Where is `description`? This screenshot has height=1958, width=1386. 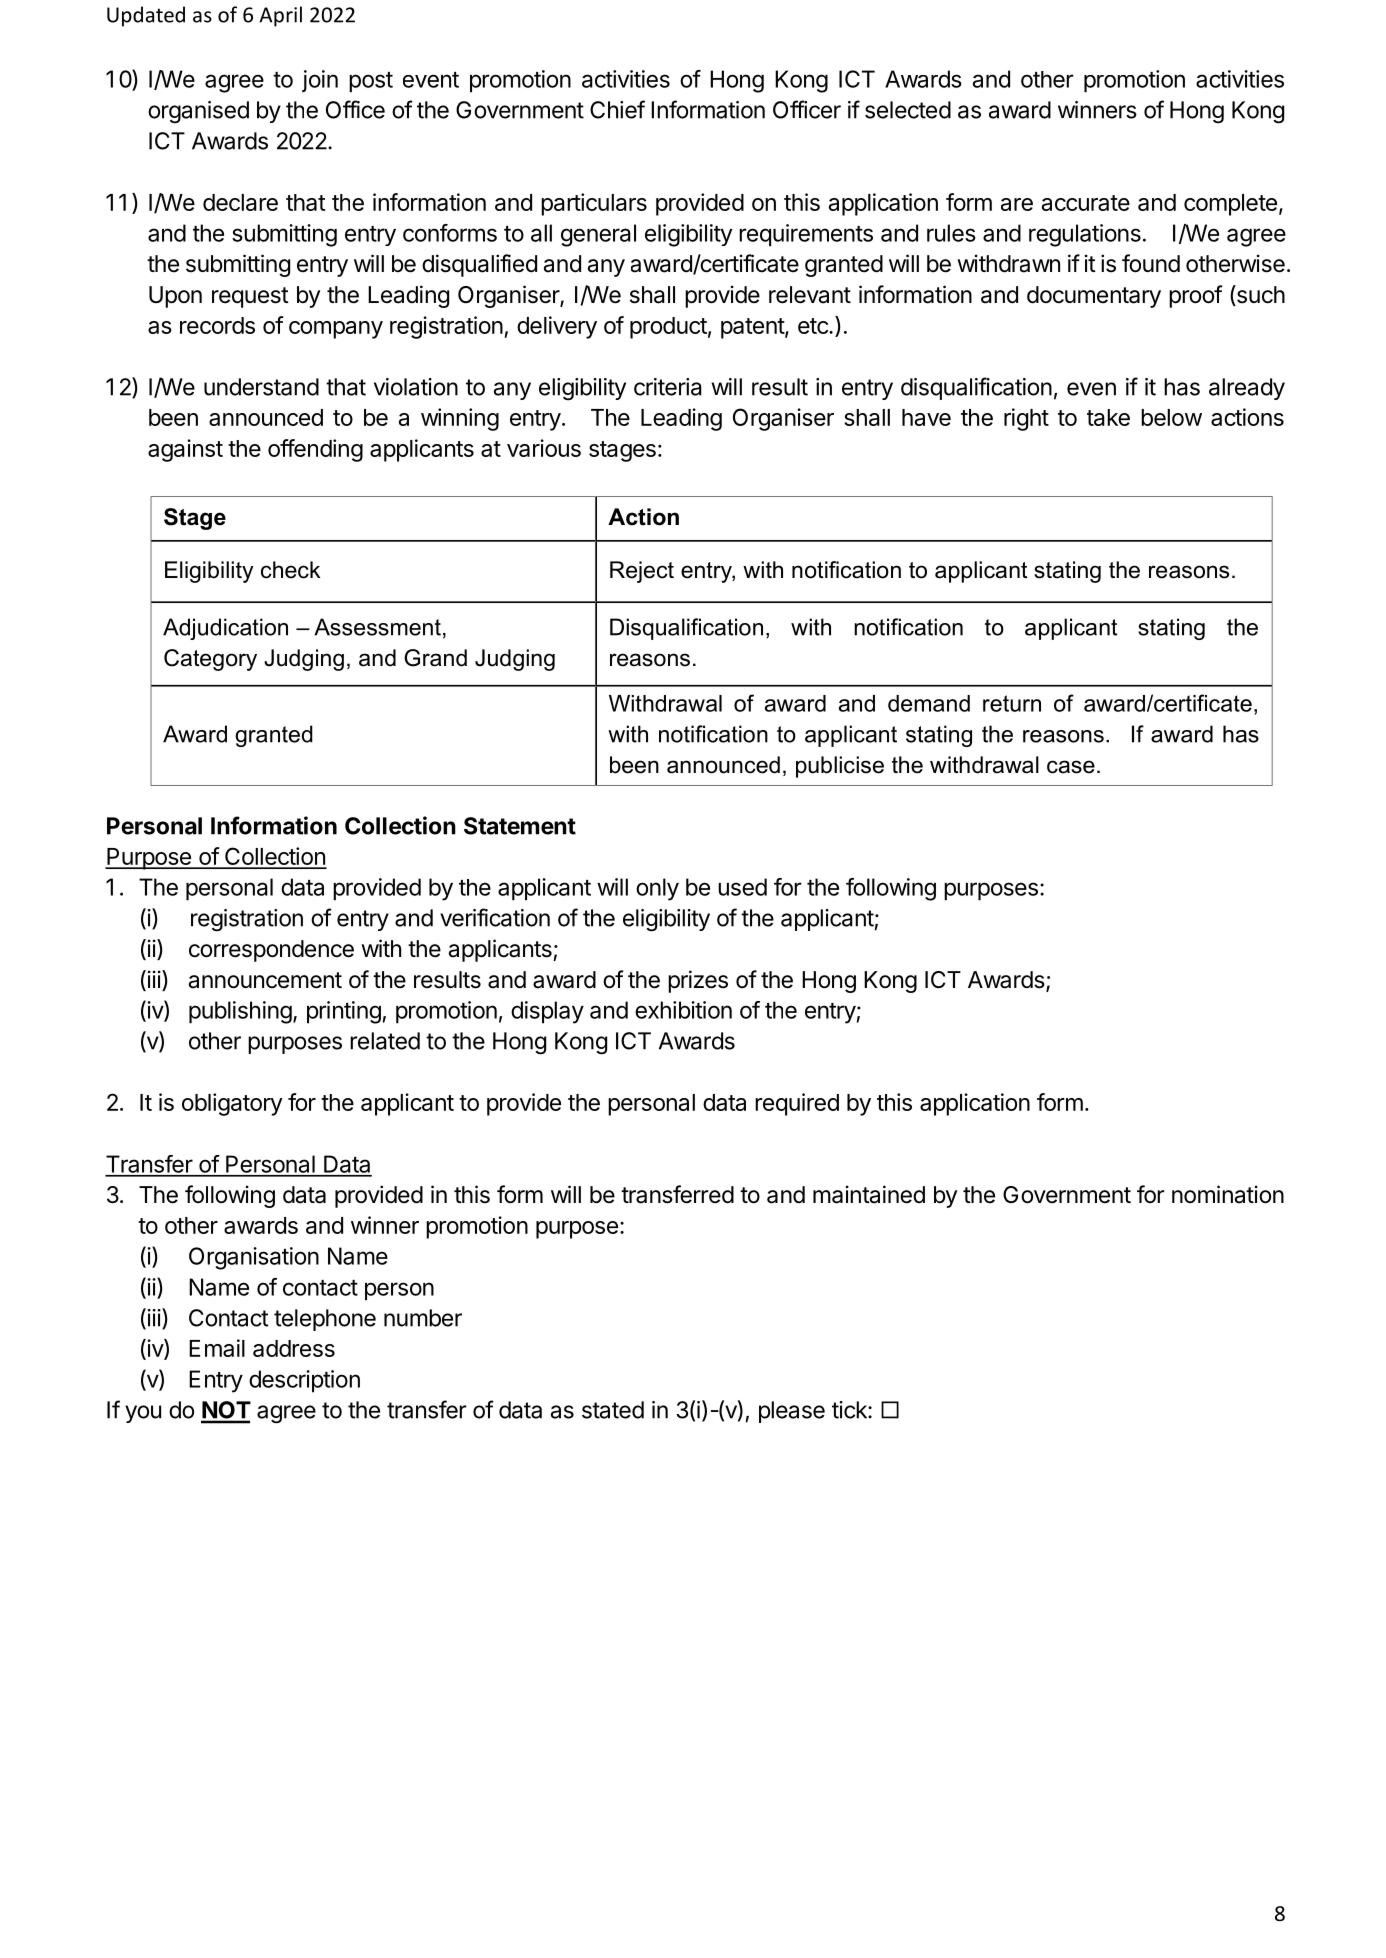 description is located at coordinates (304, 1381).
